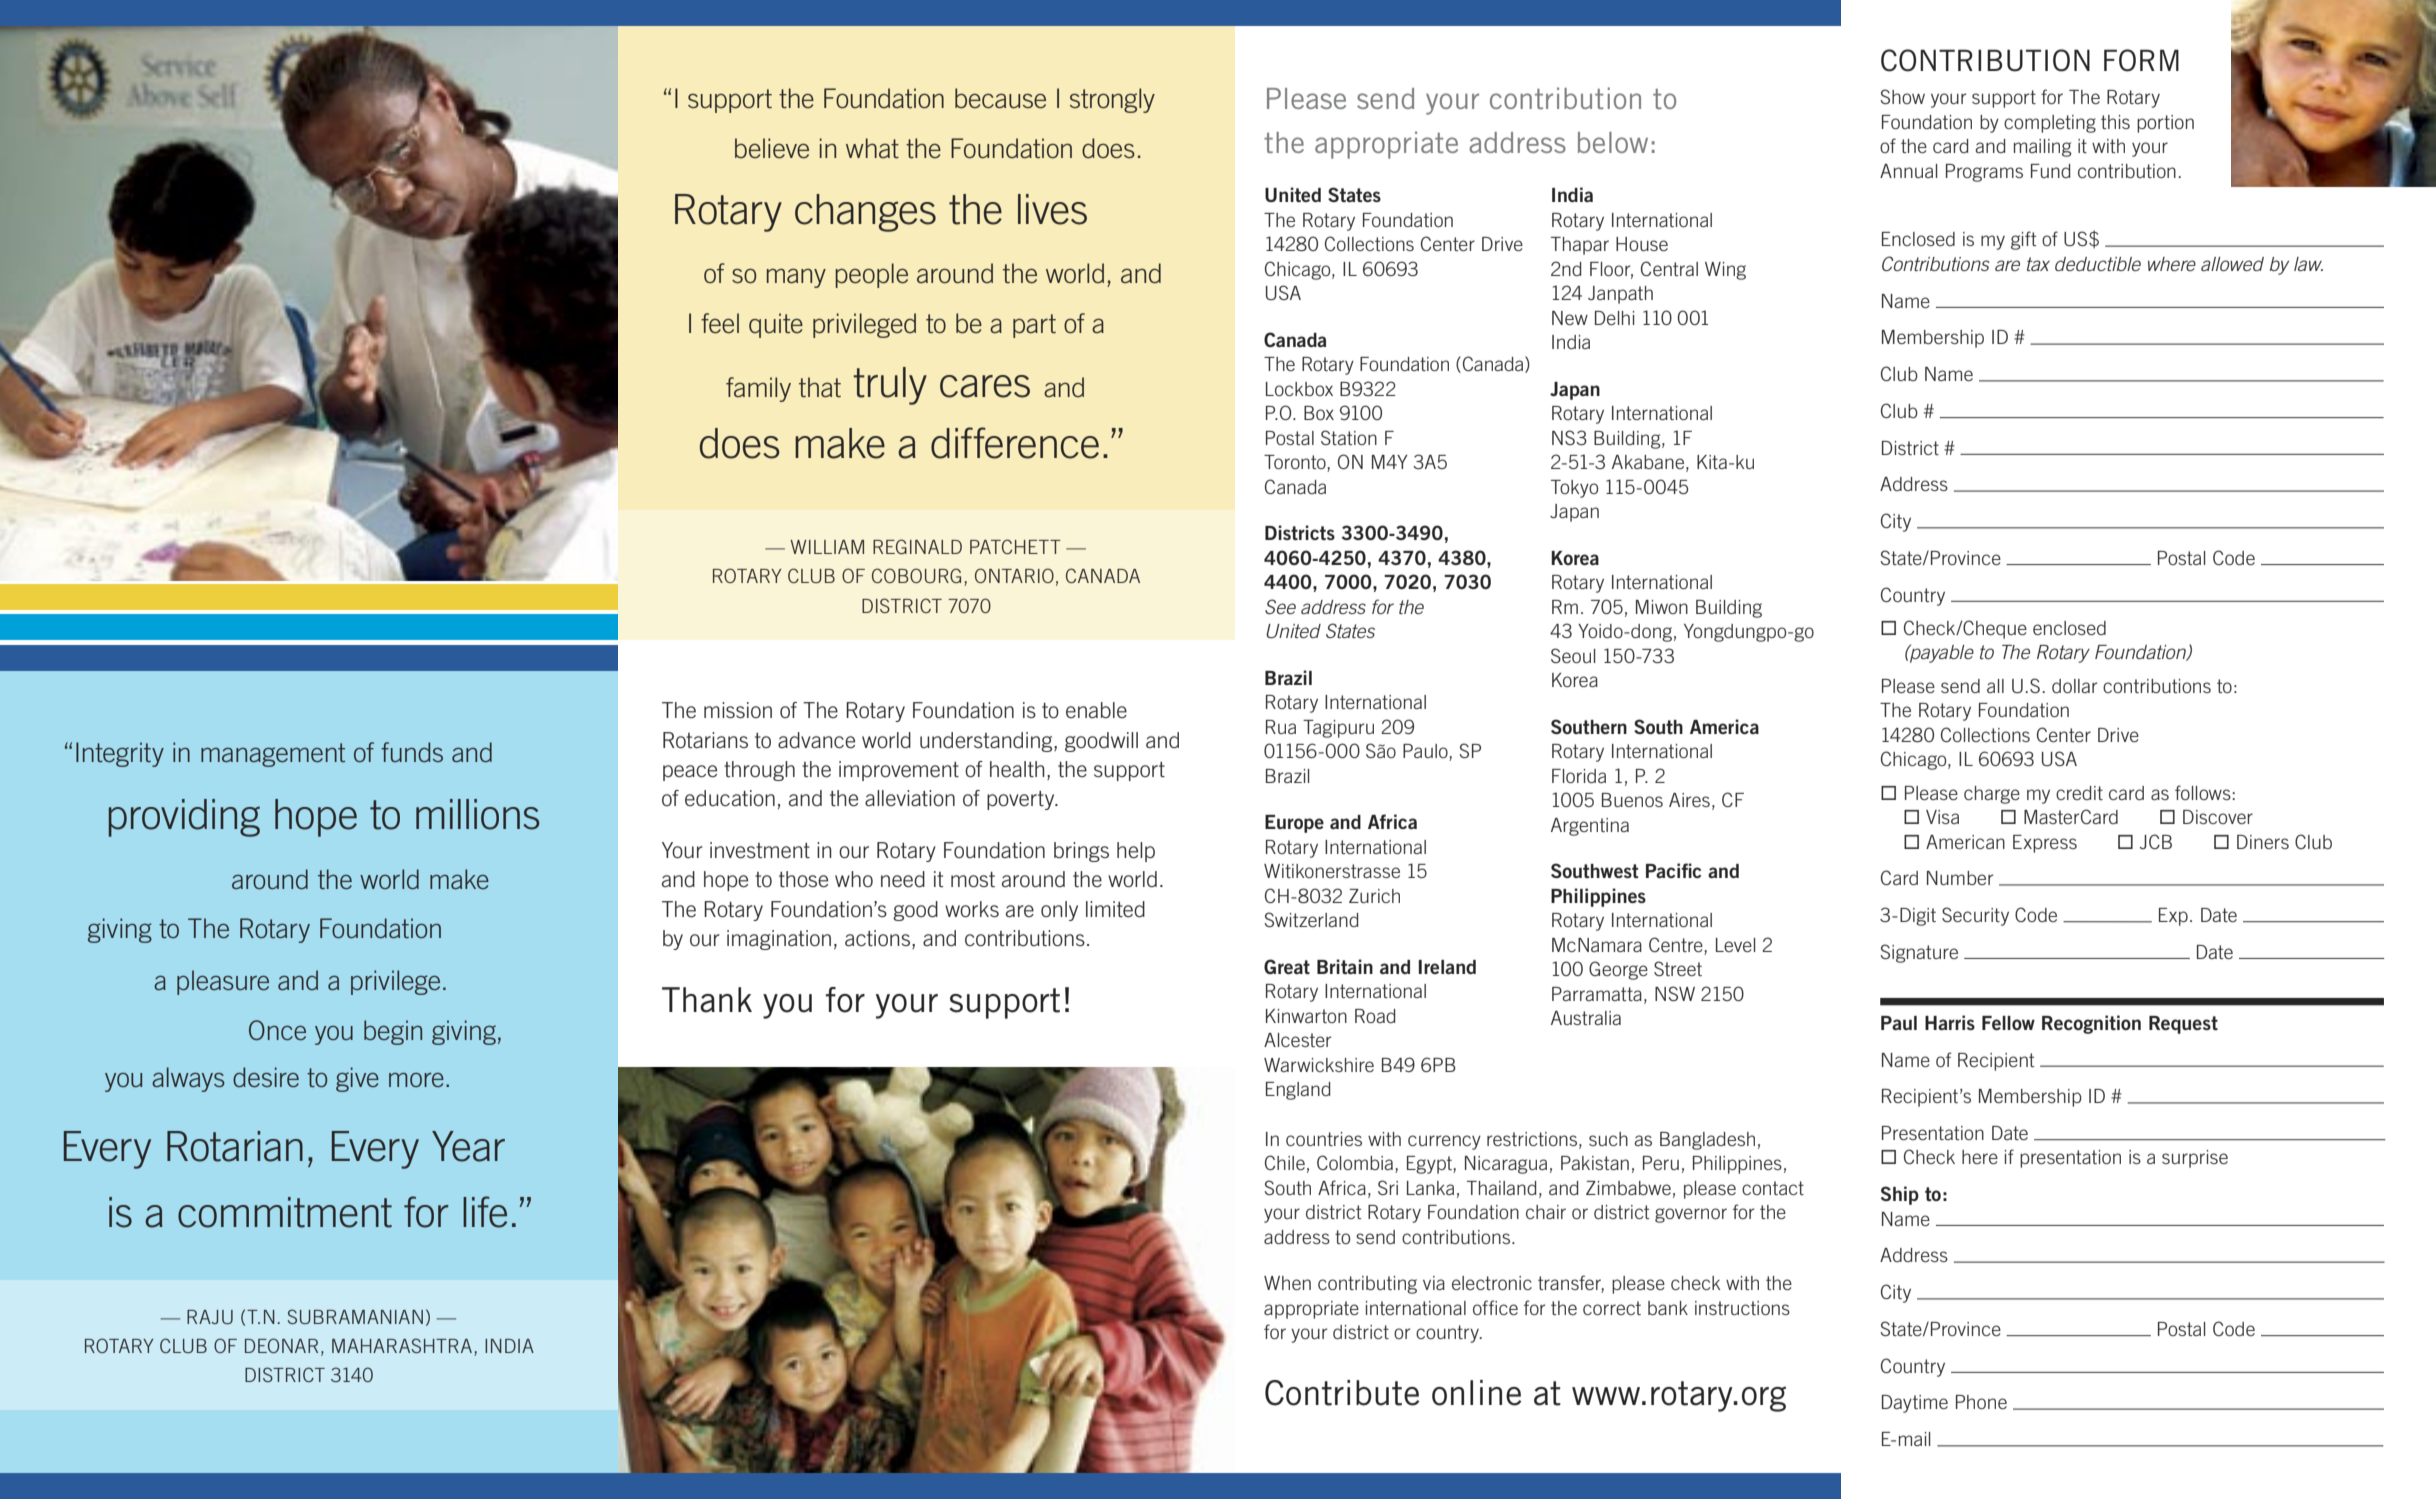 This image has height=1499, width=2436. What do you see at coordinates (273, 755) in the image?
I see `management` at bounding box center [273, 755].
